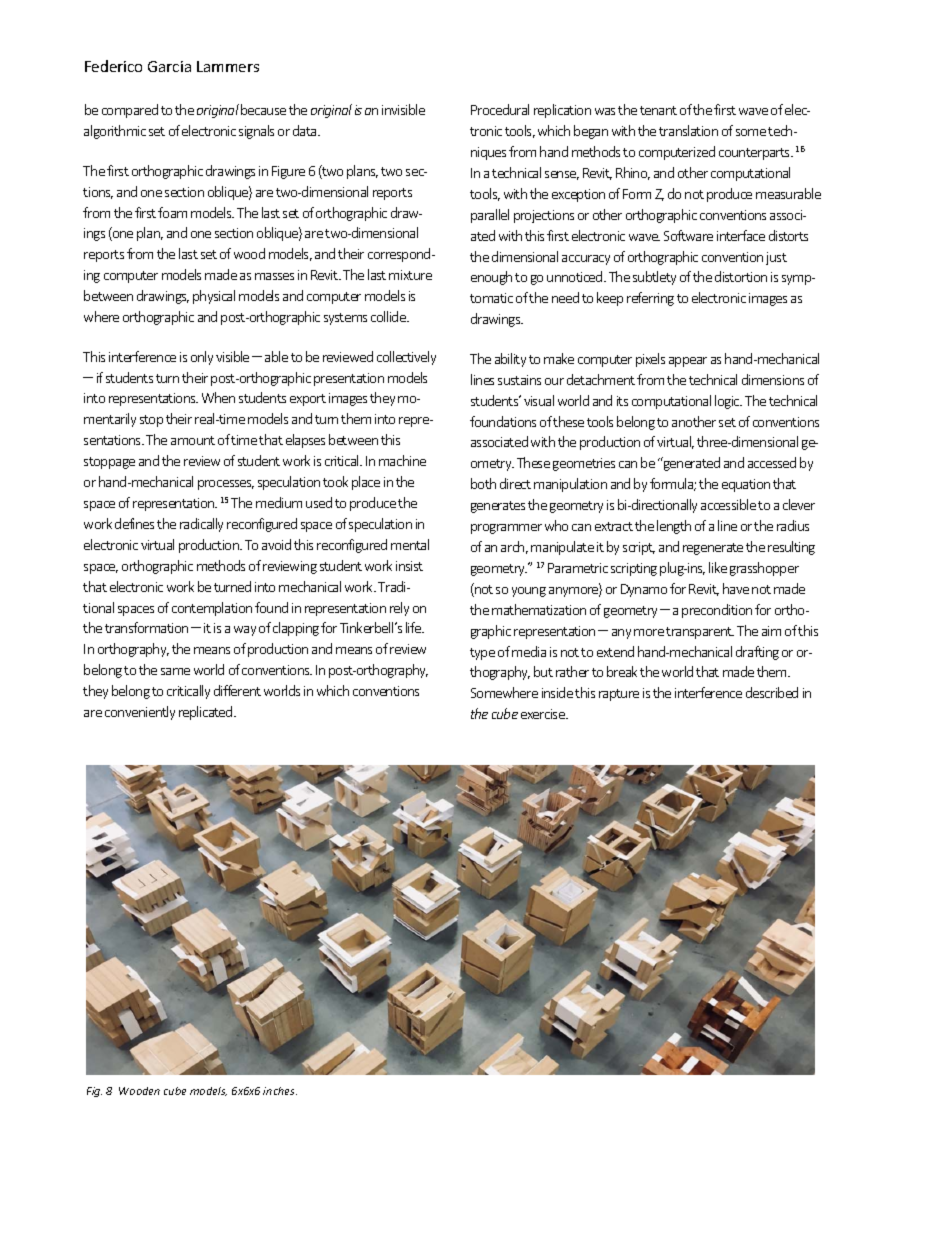 This image has width=952, height=1233. Describe the element at coordinates (772, 692) in the image. I see `described` at that location.
